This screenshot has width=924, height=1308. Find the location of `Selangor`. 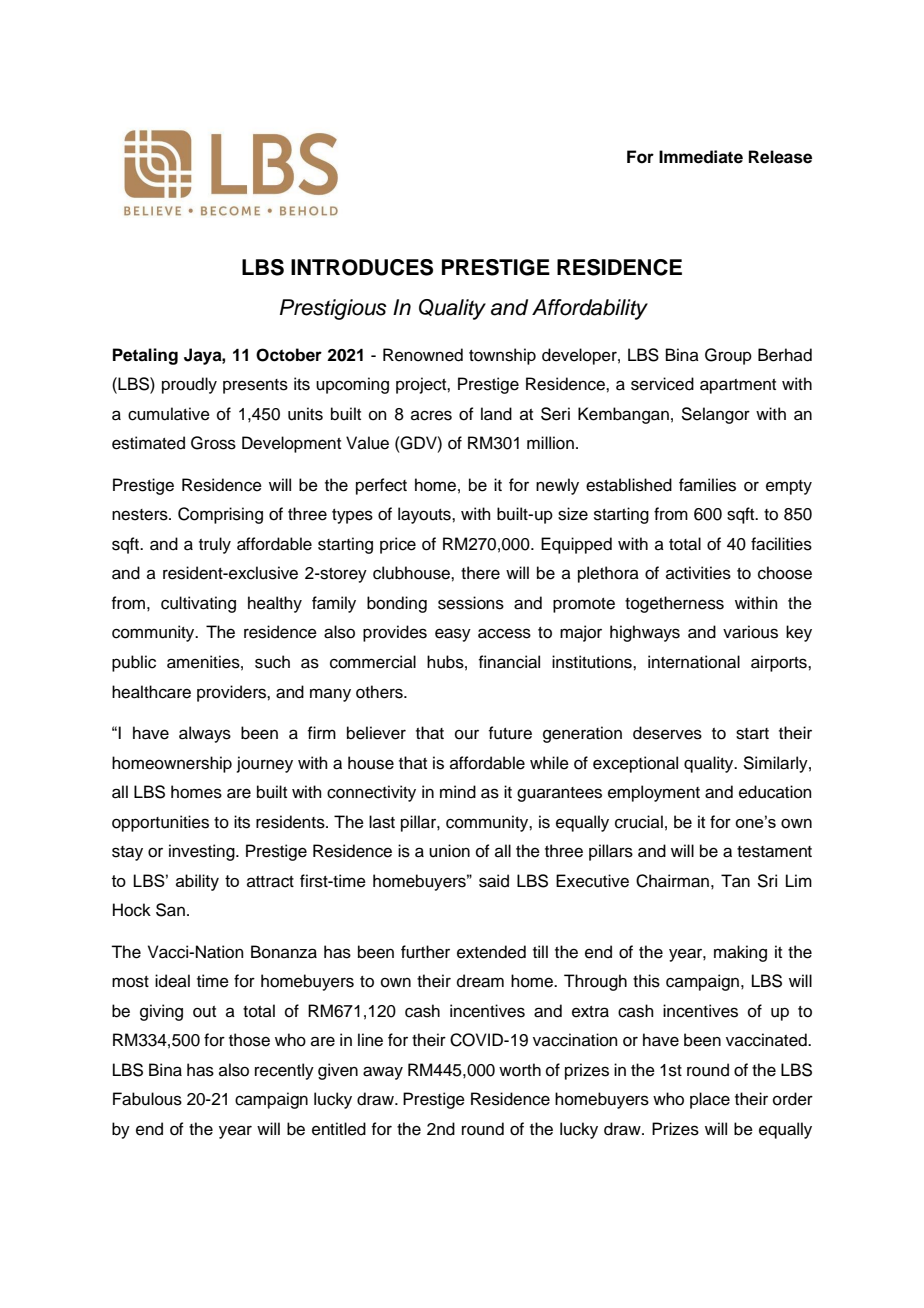

Selangor is located at coordinates (715, 415).
